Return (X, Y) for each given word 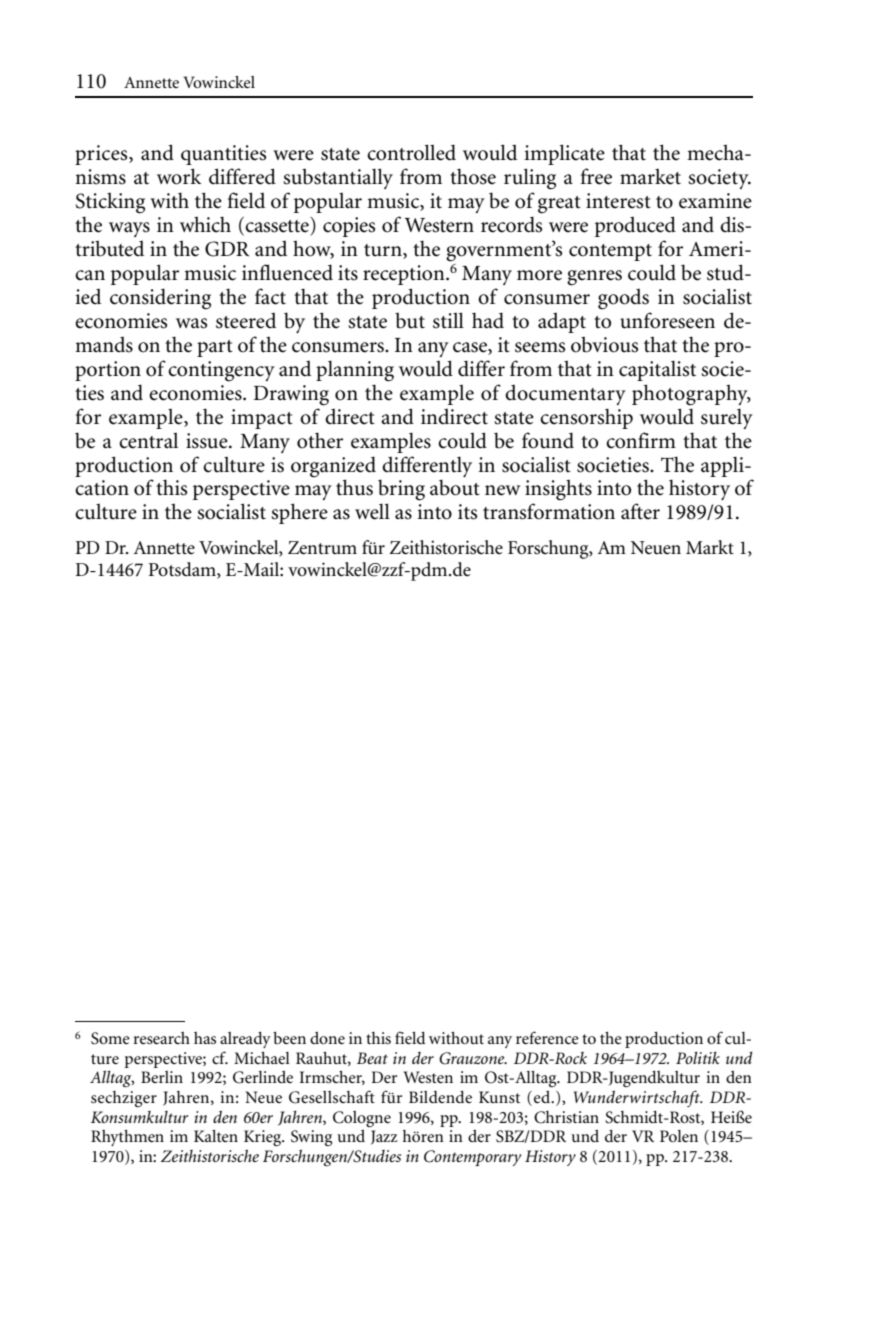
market (650, 176)
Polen (679, 1136)
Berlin (162, 1077)
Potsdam (183, 570)
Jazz (384, 1137)
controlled (411, 152)
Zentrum (322, 548)
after (640, 511)
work (179, 176)
